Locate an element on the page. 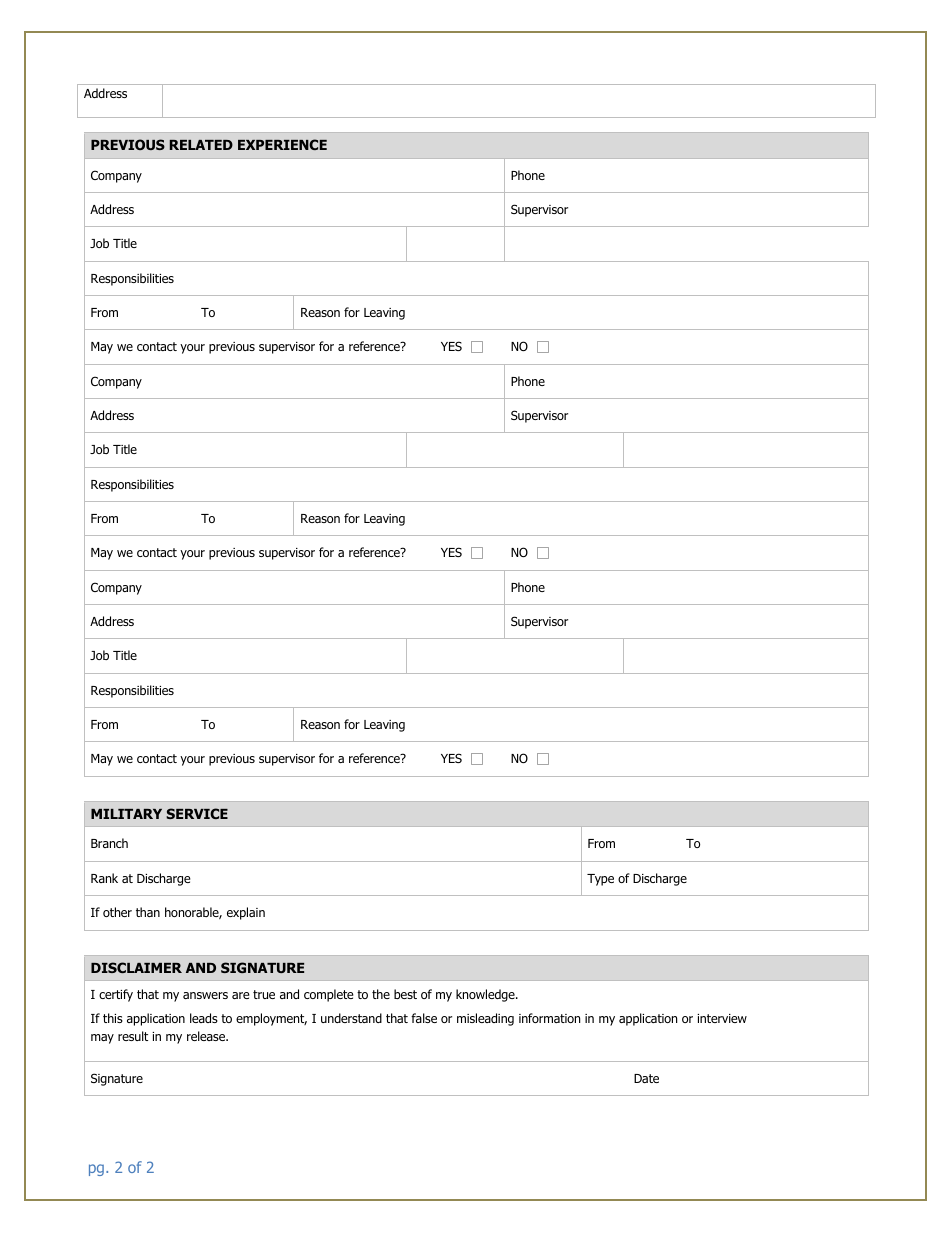  SERVICE is located at coordinates (197, 813).
